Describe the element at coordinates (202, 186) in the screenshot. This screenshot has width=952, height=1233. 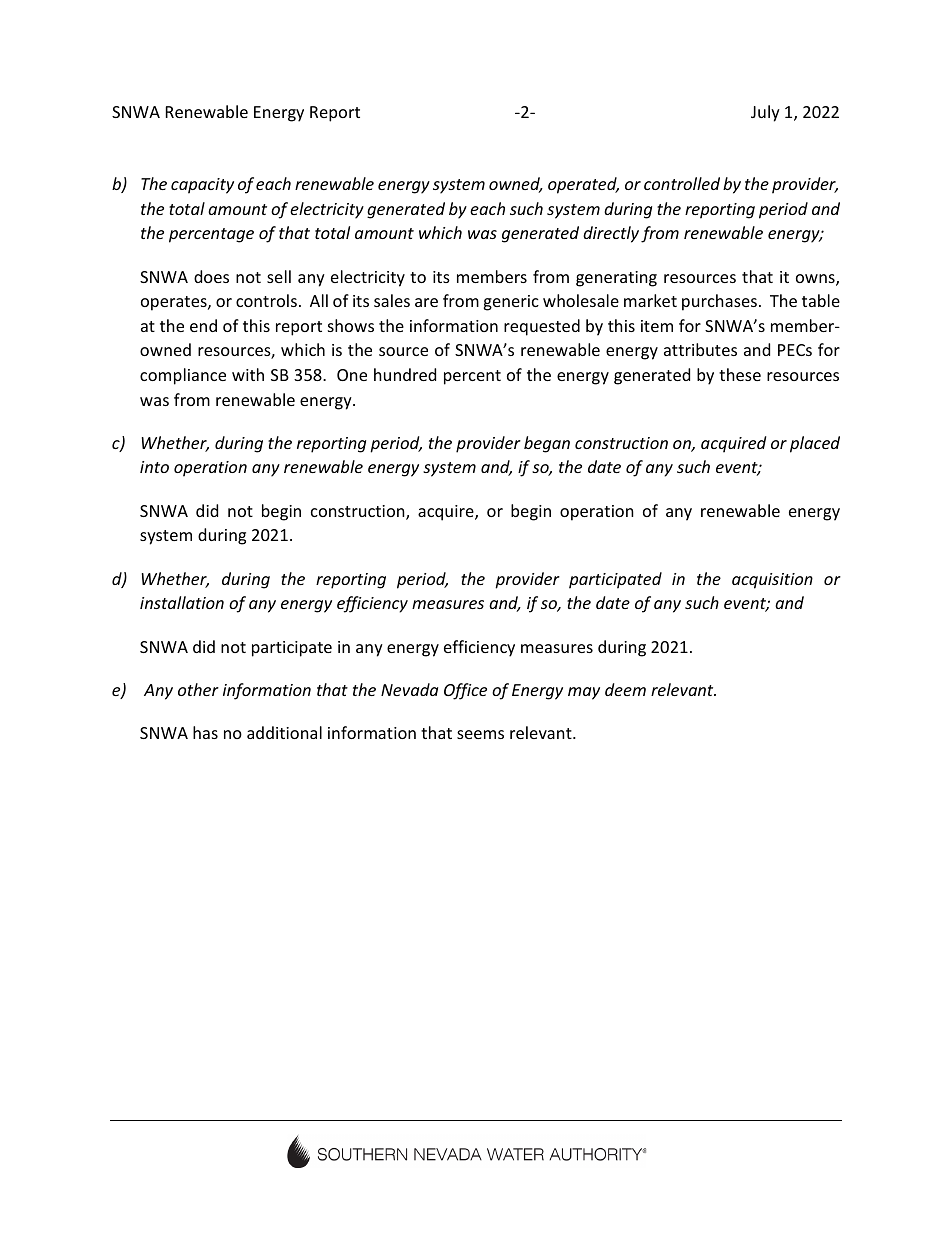
I see `capacity` at that location.
